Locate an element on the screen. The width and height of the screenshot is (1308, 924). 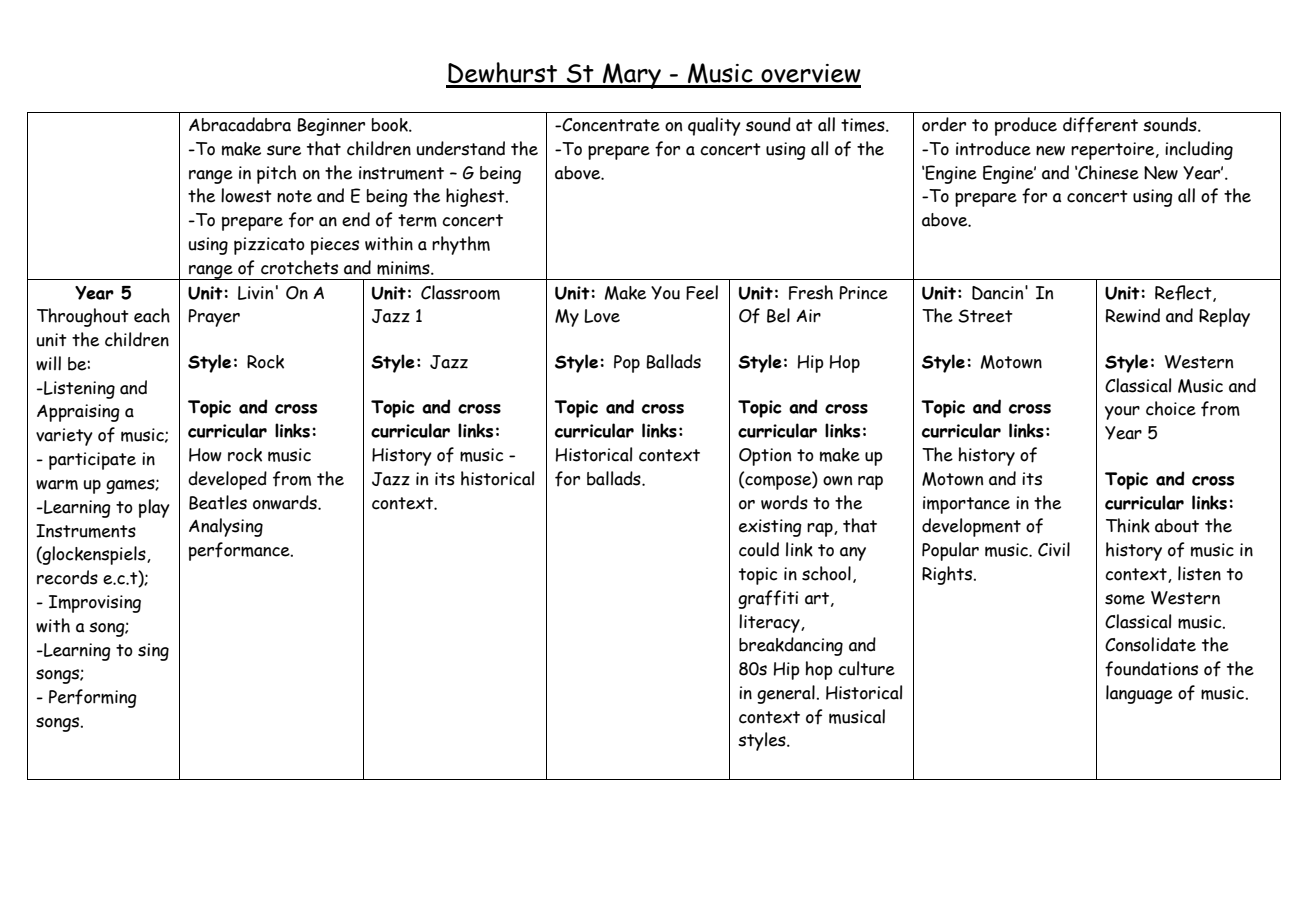
Prince is located at coordinates (863, 293).
